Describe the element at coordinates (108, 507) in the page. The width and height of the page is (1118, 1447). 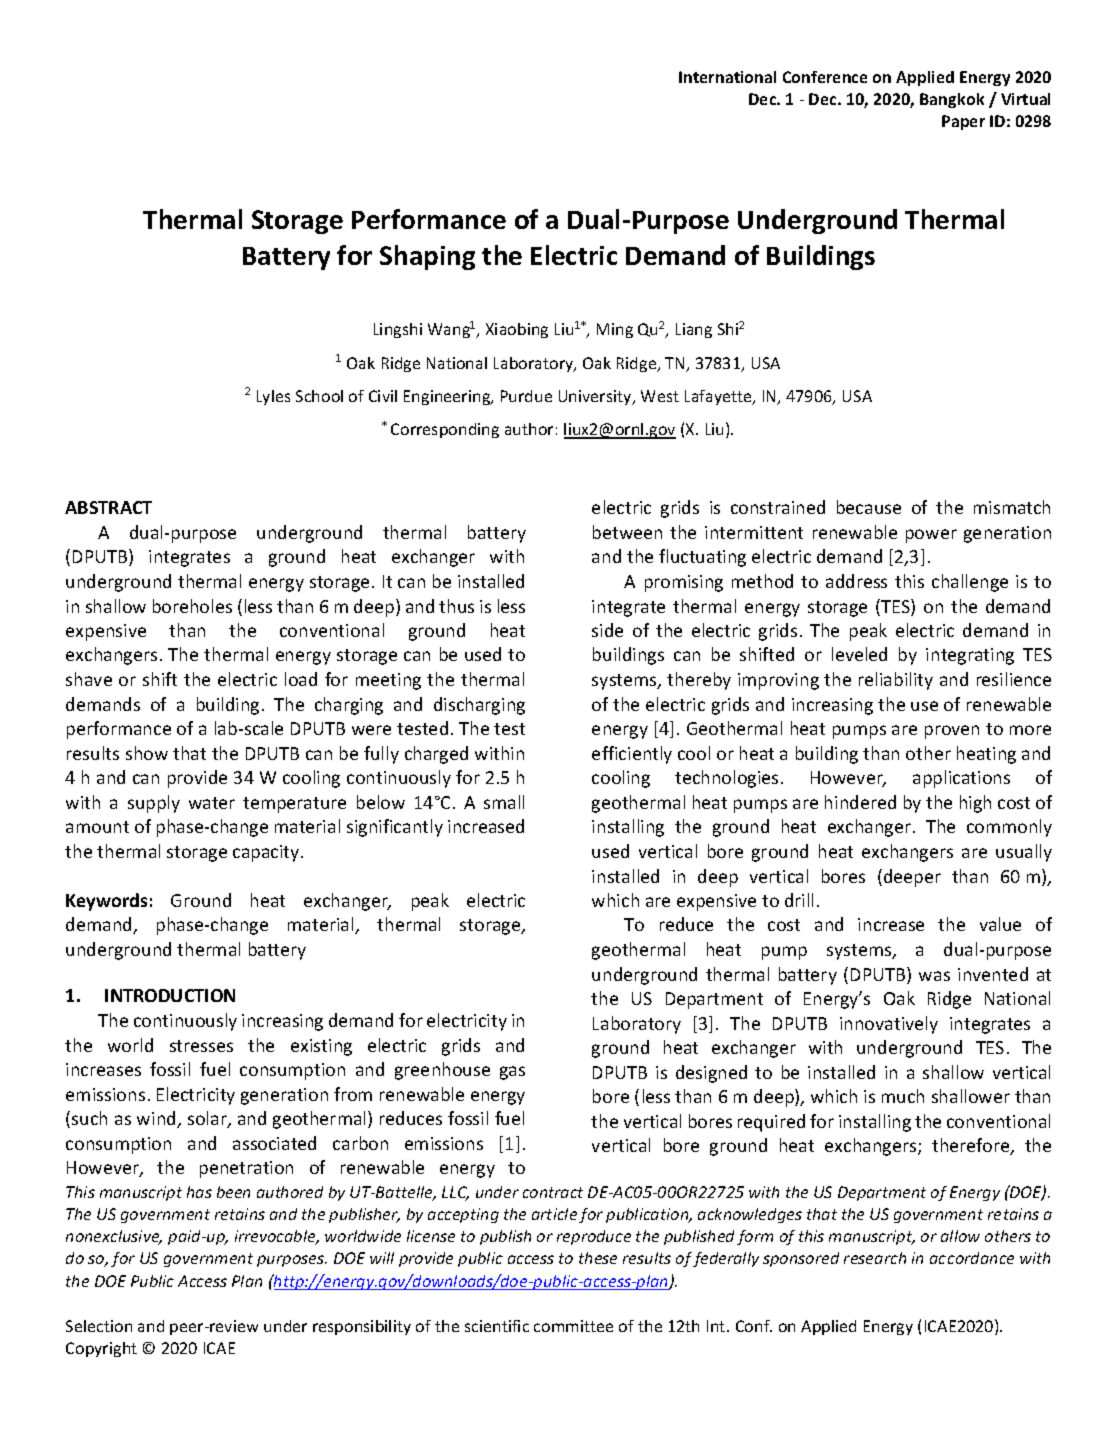
I see `ABSTRACT` at that location.
